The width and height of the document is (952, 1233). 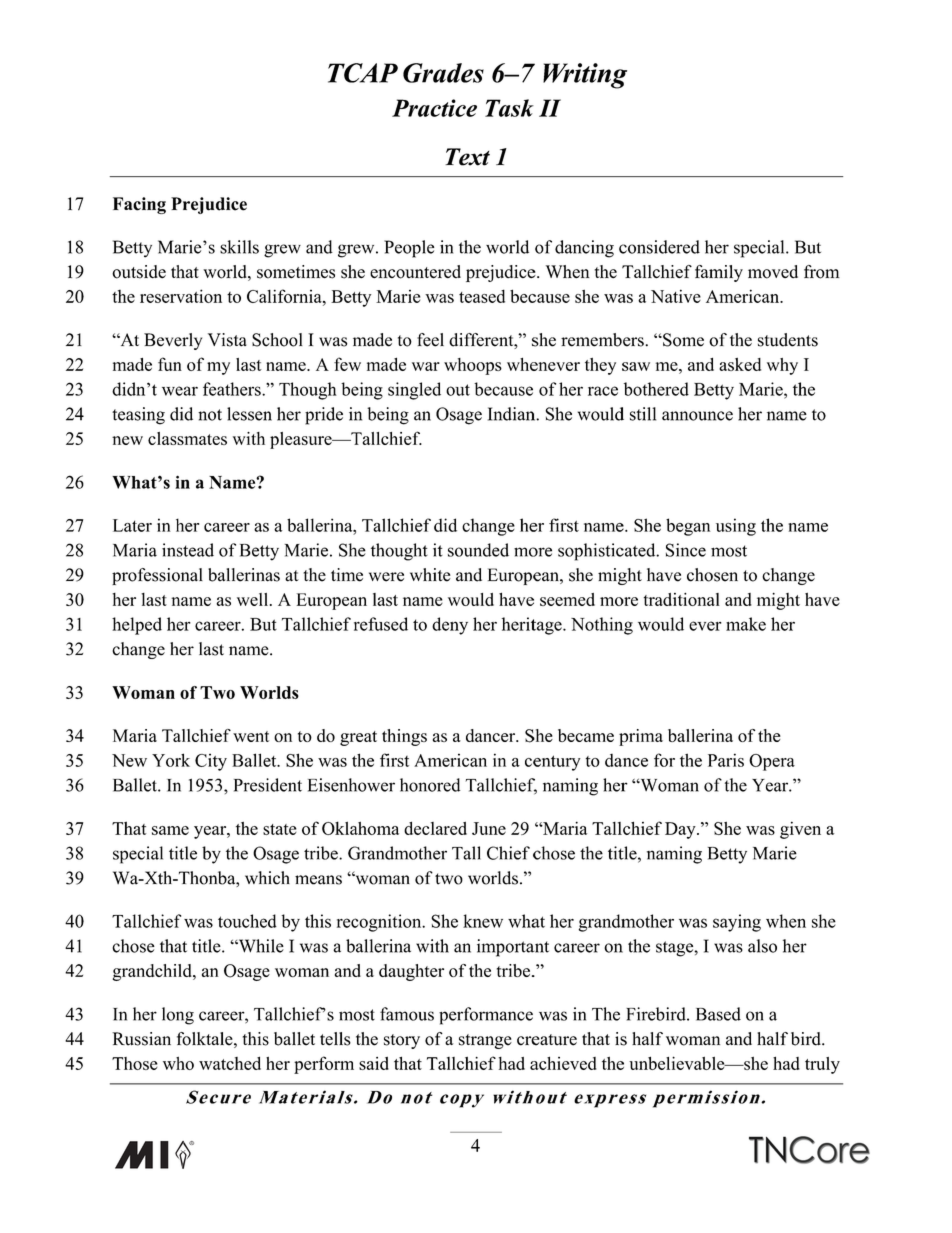 What do you see at coordinates (139, 205) in the document?
I see `Facing` at bounding box center [139, 205].
